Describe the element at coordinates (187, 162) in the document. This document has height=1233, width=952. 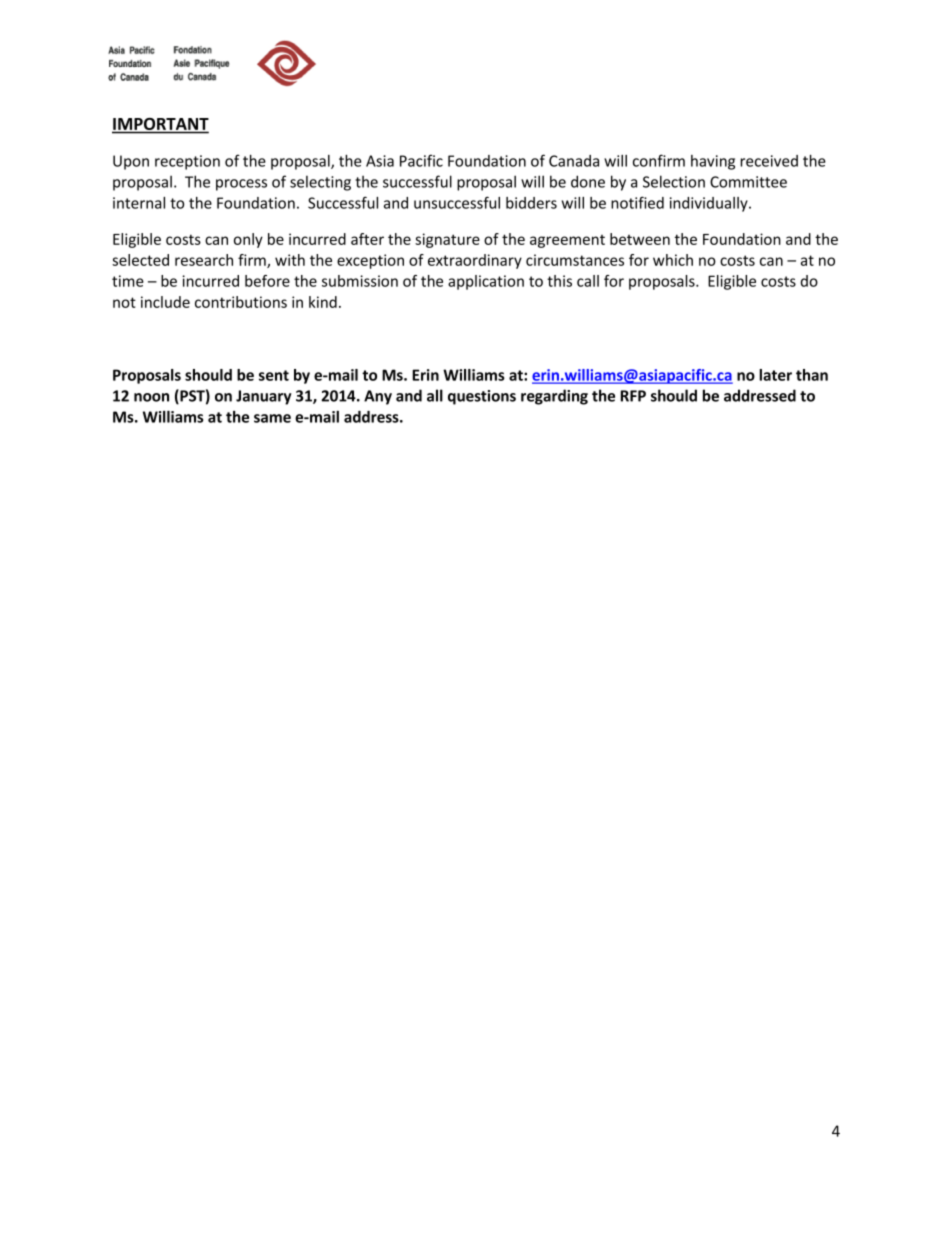
I see `reception` at that location.
